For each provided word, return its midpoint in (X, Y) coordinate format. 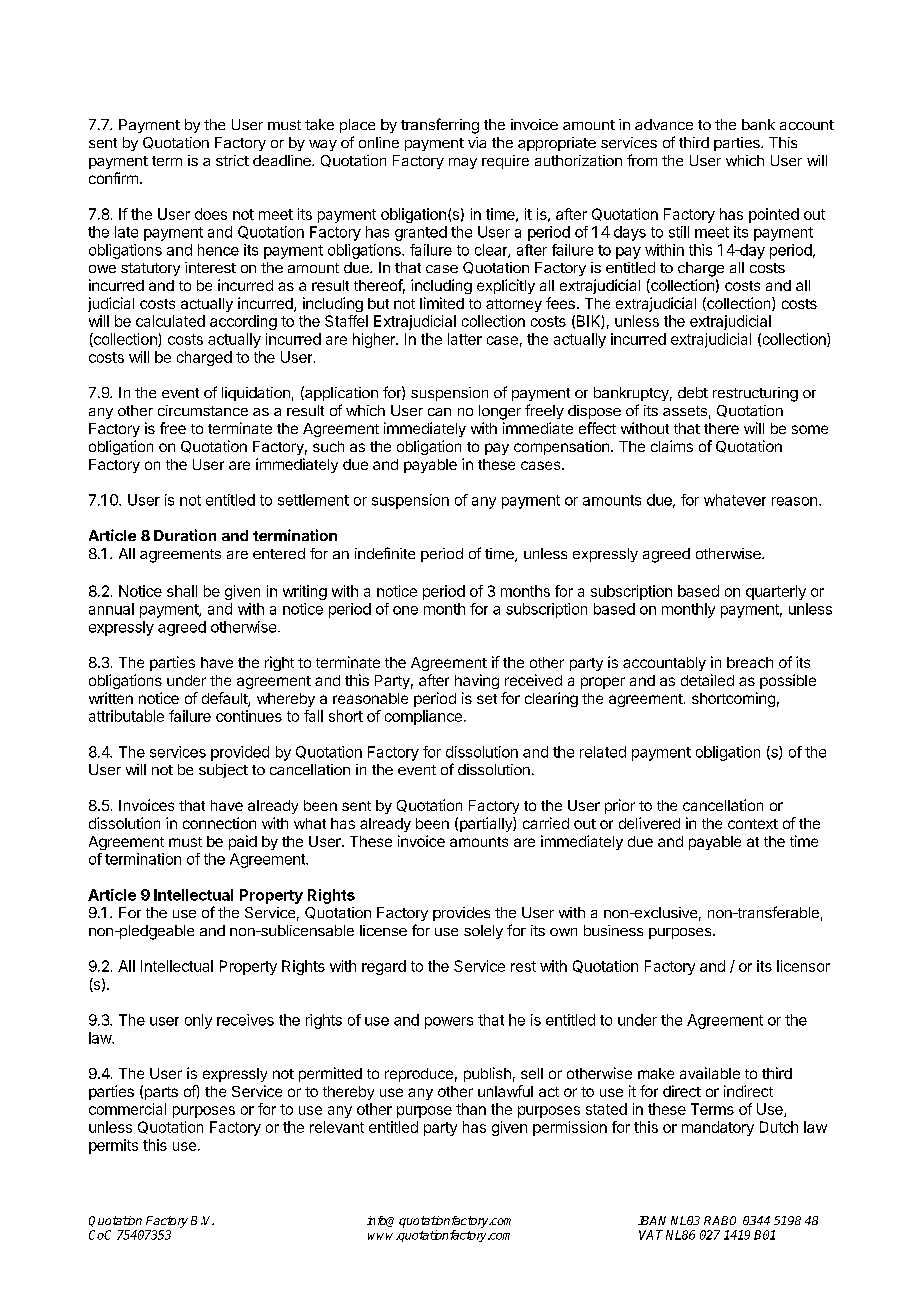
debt (693, 392)
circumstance (203, 410)
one (405, 610)
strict (232, 160)
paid (243, 842)
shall (182, 591)
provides (461, 914)
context (753, 824)
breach (750, 662)
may (463, 163)
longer (500, 412)
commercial (127, 1109)
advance (664, 124)
